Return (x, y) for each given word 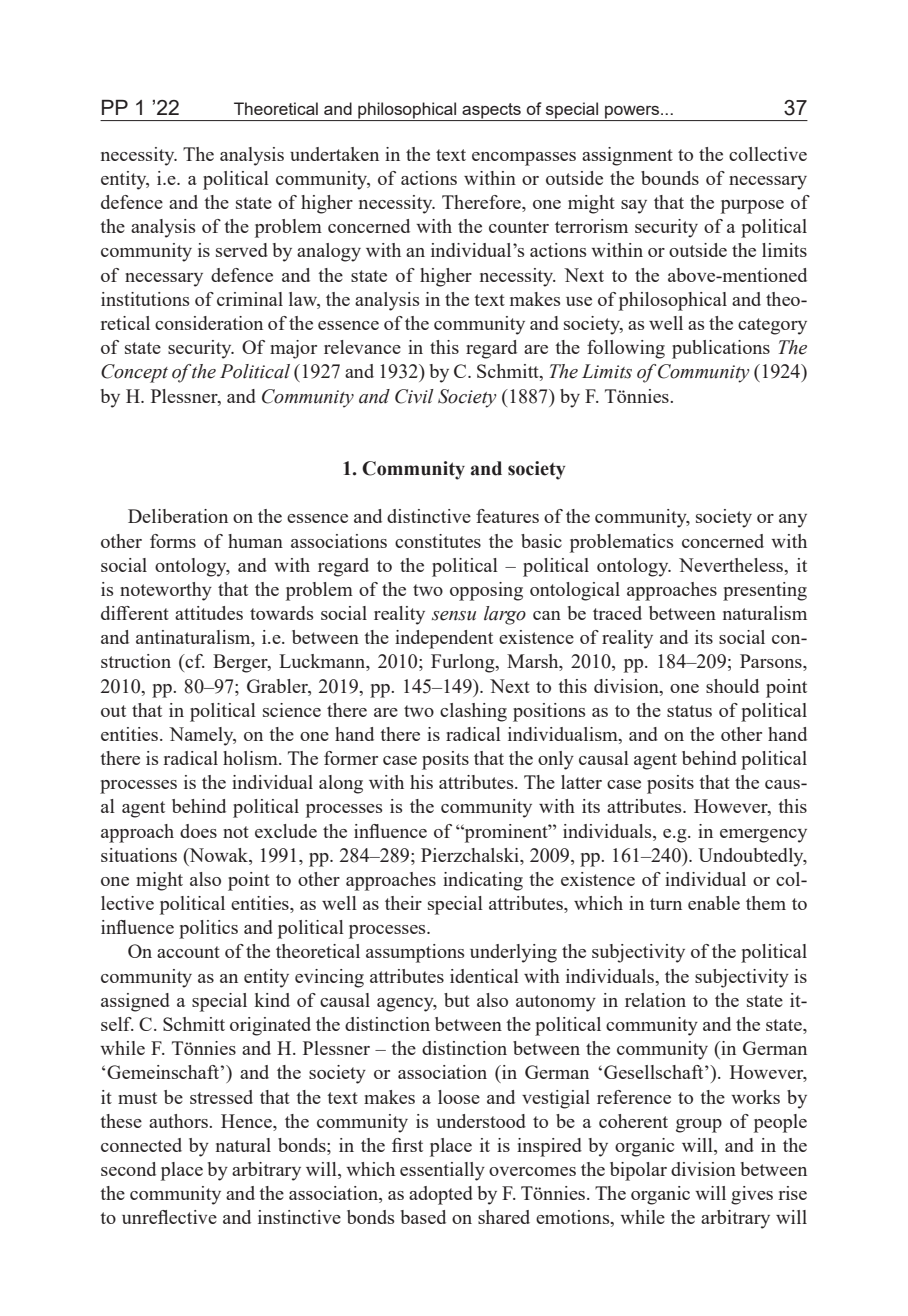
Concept (134, 373)
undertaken (334, 154)
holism (251, 758)
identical (484, 976)
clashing (473, 712)
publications (721, 349)
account (188, 952)
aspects (491, 112)
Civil (414, 396)
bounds (670, 178)
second (128, 1169)
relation (655, 1000)
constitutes (438, 541)
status (689, 711)
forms (173, 541)
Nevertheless (732, 565)
